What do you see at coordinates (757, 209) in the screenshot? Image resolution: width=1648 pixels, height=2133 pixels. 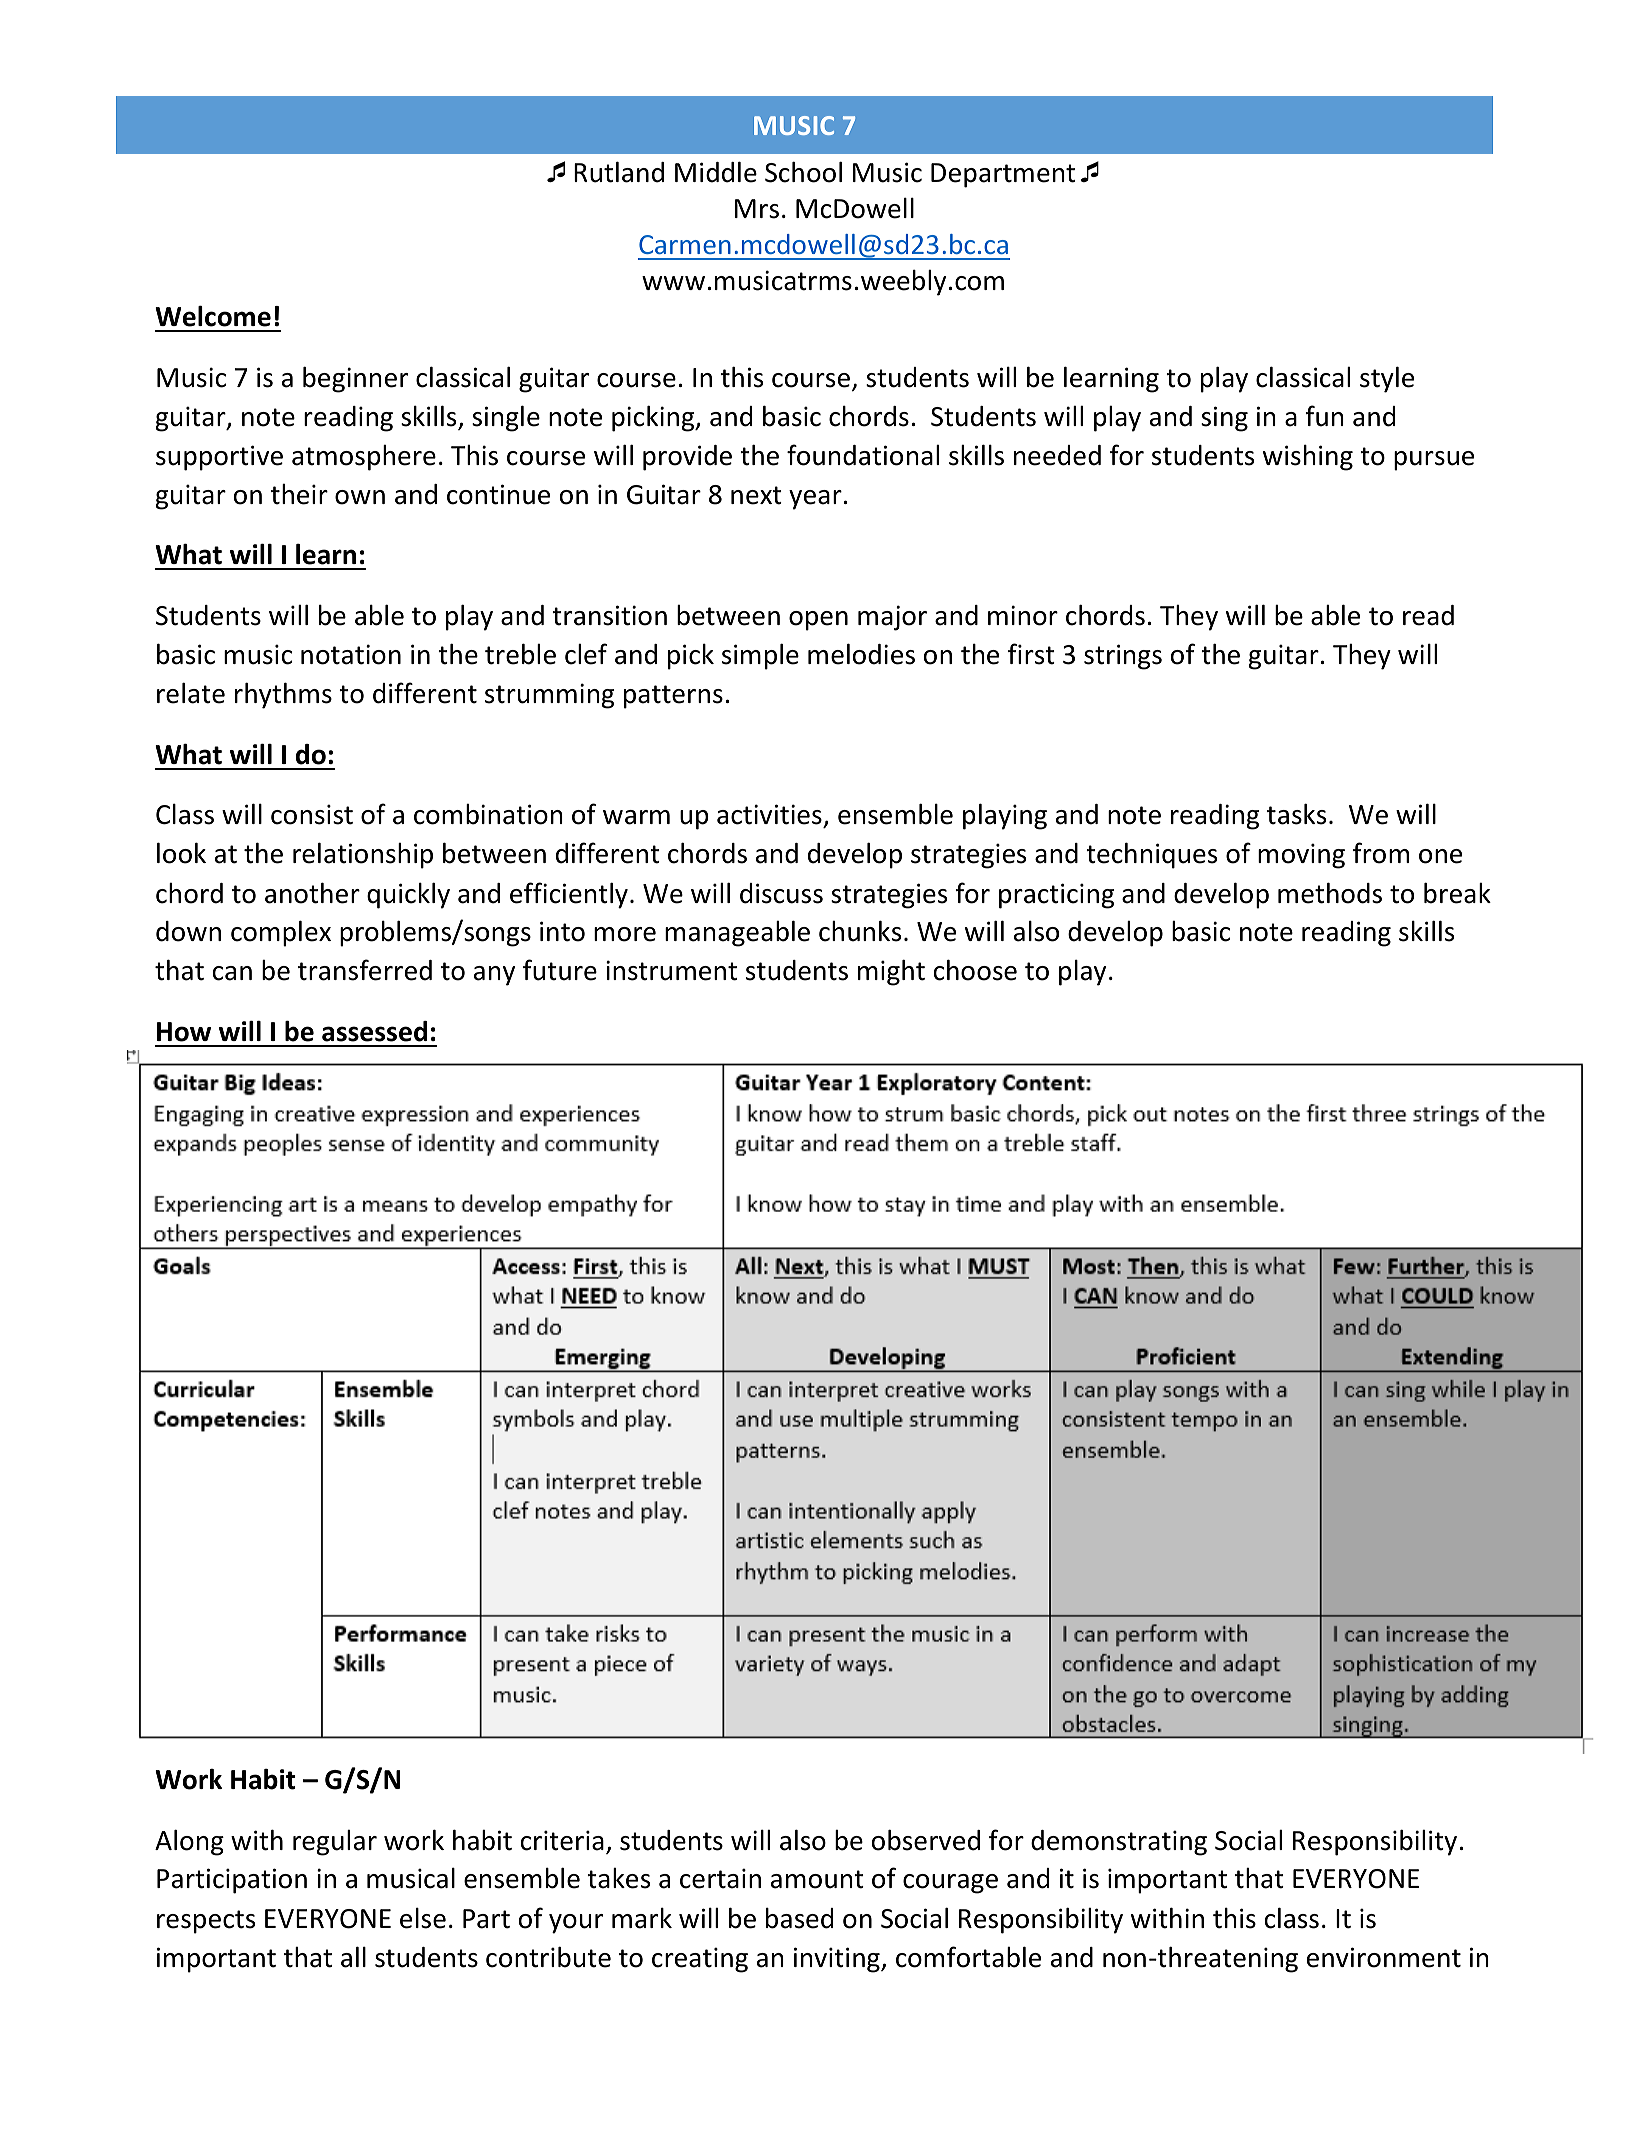 I see `Mrs` at bounding box center [757, 209].
